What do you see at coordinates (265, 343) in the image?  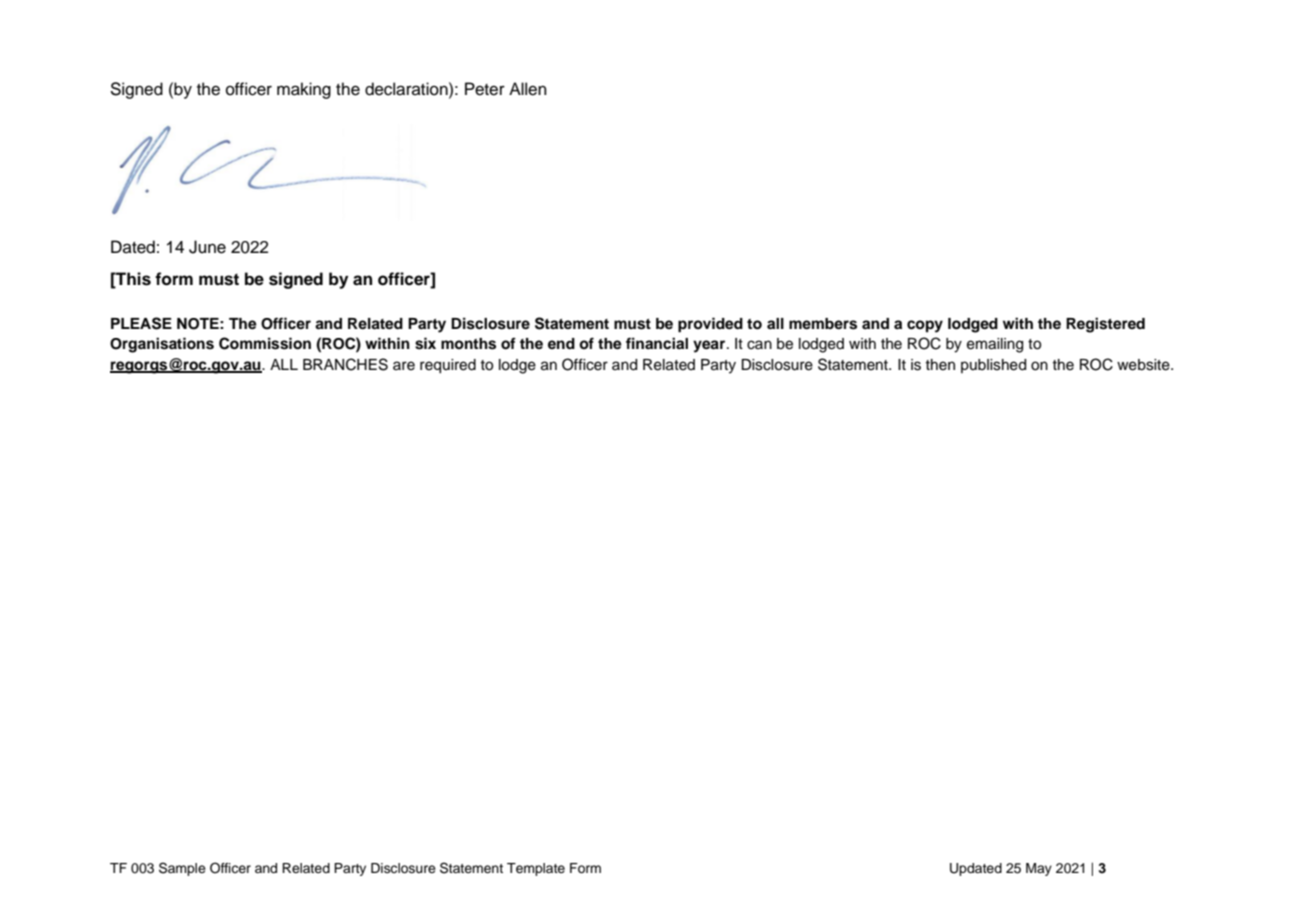 I see `Commission` at bounding box center [265, 343].
